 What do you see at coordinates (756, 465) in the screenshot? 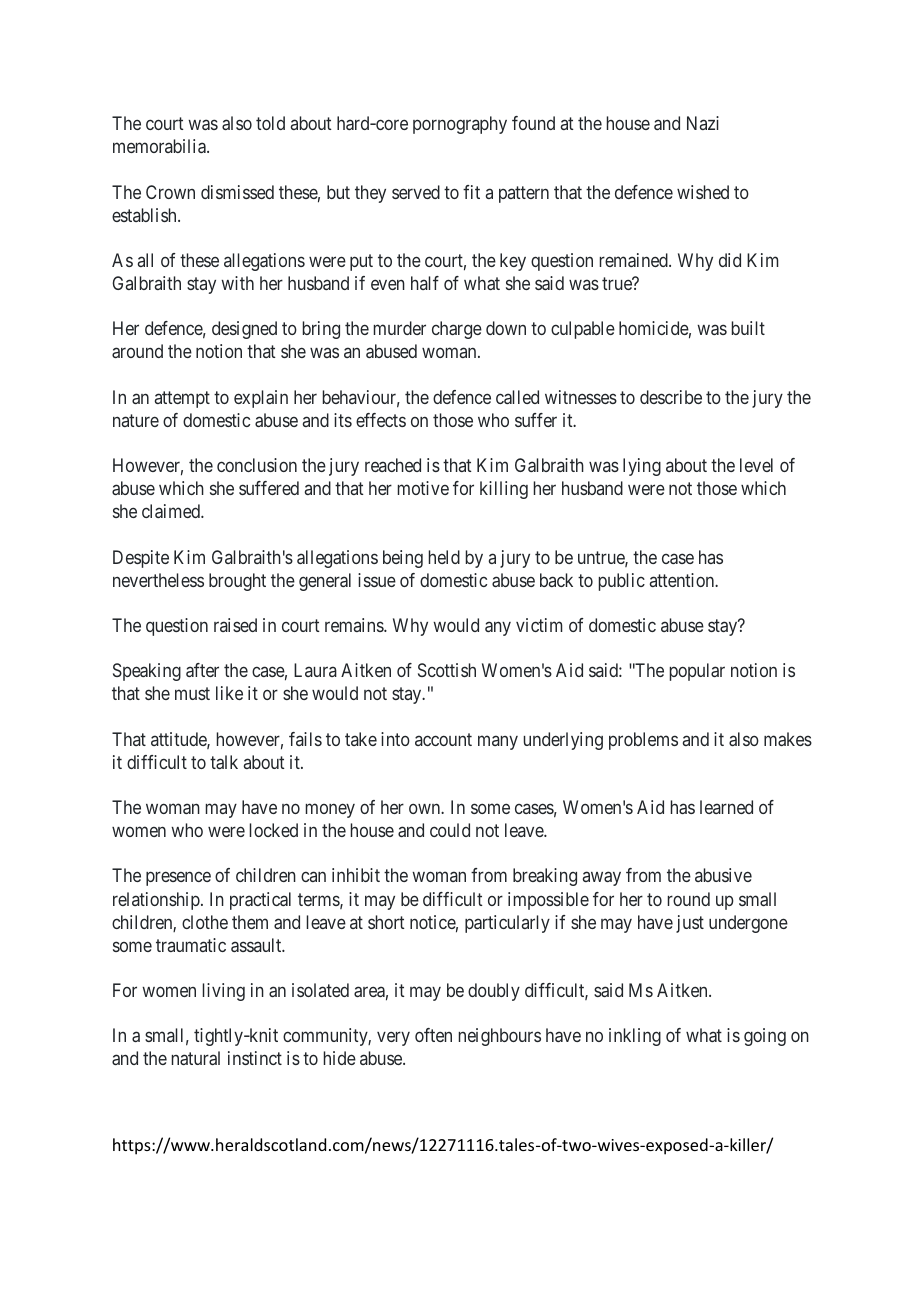
I see `level` at bounding box center [756, 465].
